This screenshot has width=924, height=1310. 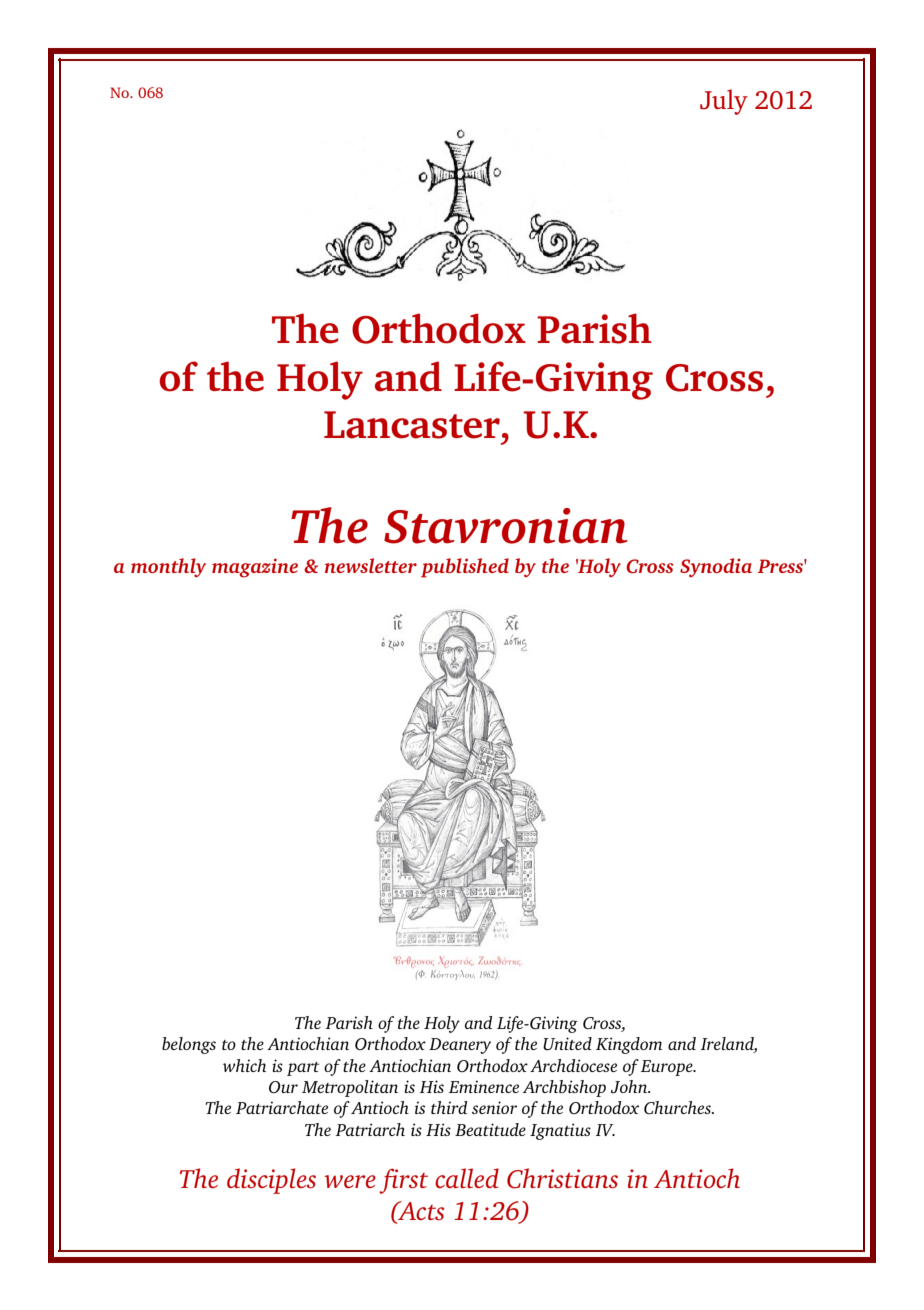 What do you see at coordinates (467, 1178) in the screenshot?
I see `called` at bounding box center [467, 1178].
